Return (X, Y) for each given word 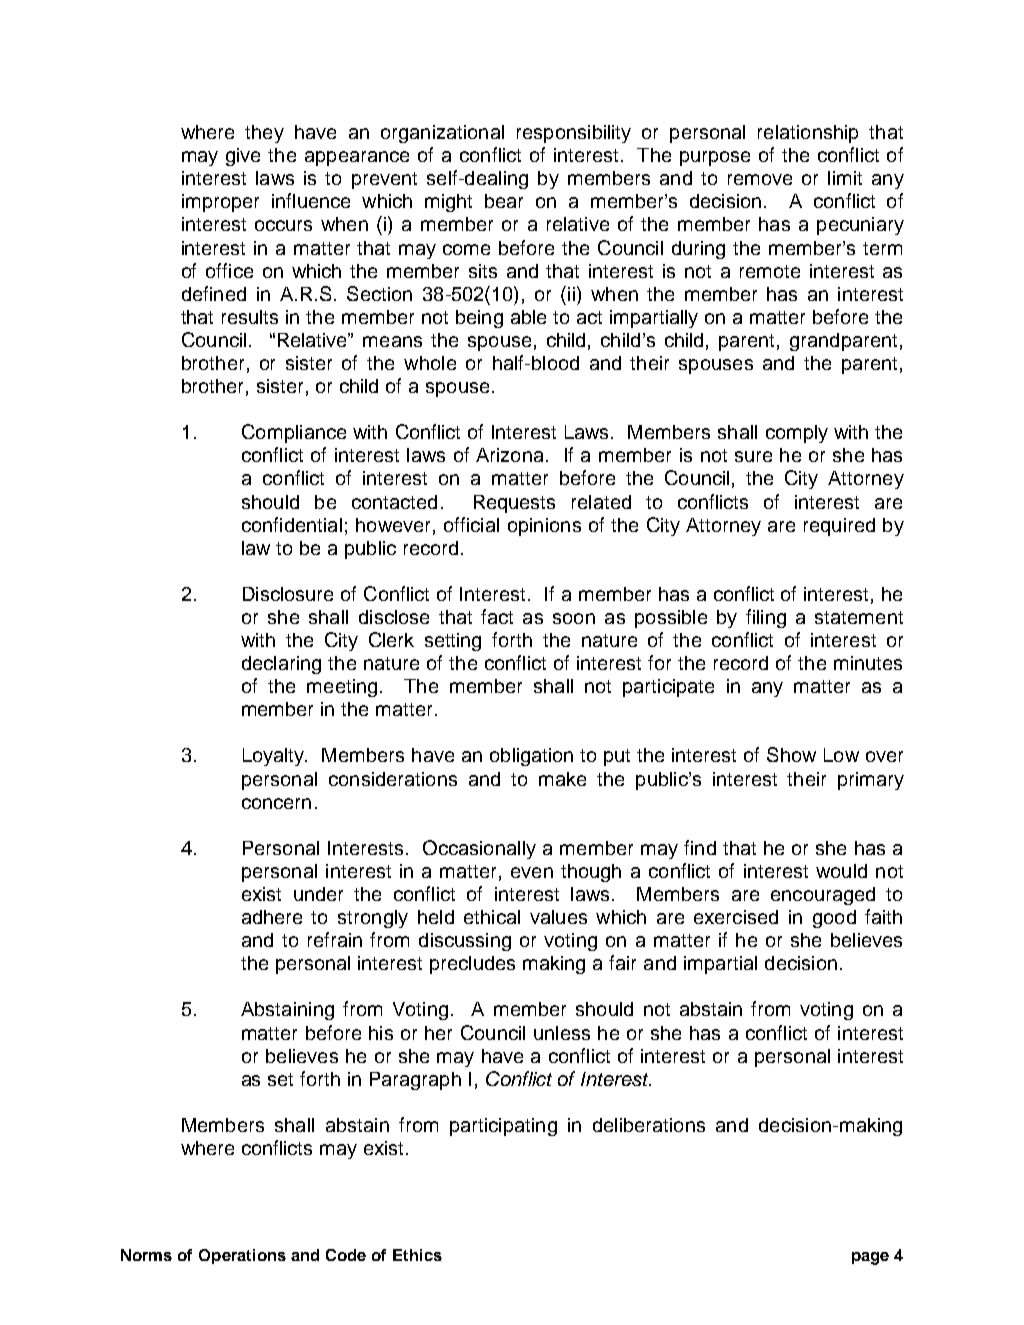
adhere (272, 917)
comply (797, 434)
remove (760, 179)
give (243, 157)
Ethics (417, 1255)
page (870, 1258)
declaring (281, 665)
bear (504, 201)
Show (791, 754)
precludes (472, 965)
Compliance (294, 433)
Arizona (509, 455)
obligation (531, 757)
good (834, 919)
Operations (242, 1256)
